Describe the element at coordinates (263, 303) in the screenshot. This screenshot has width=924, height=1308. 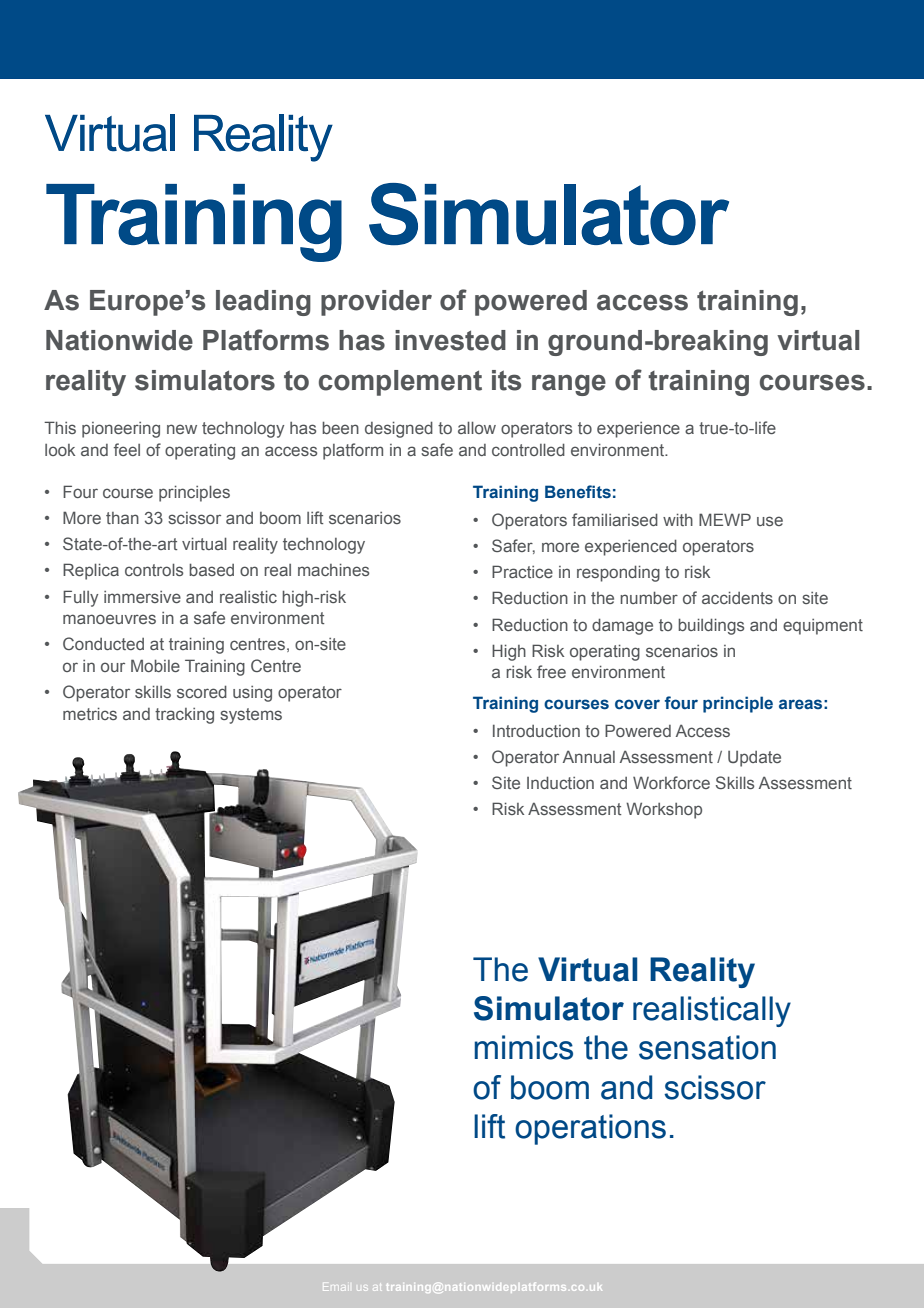
I see `leading` at that location.
